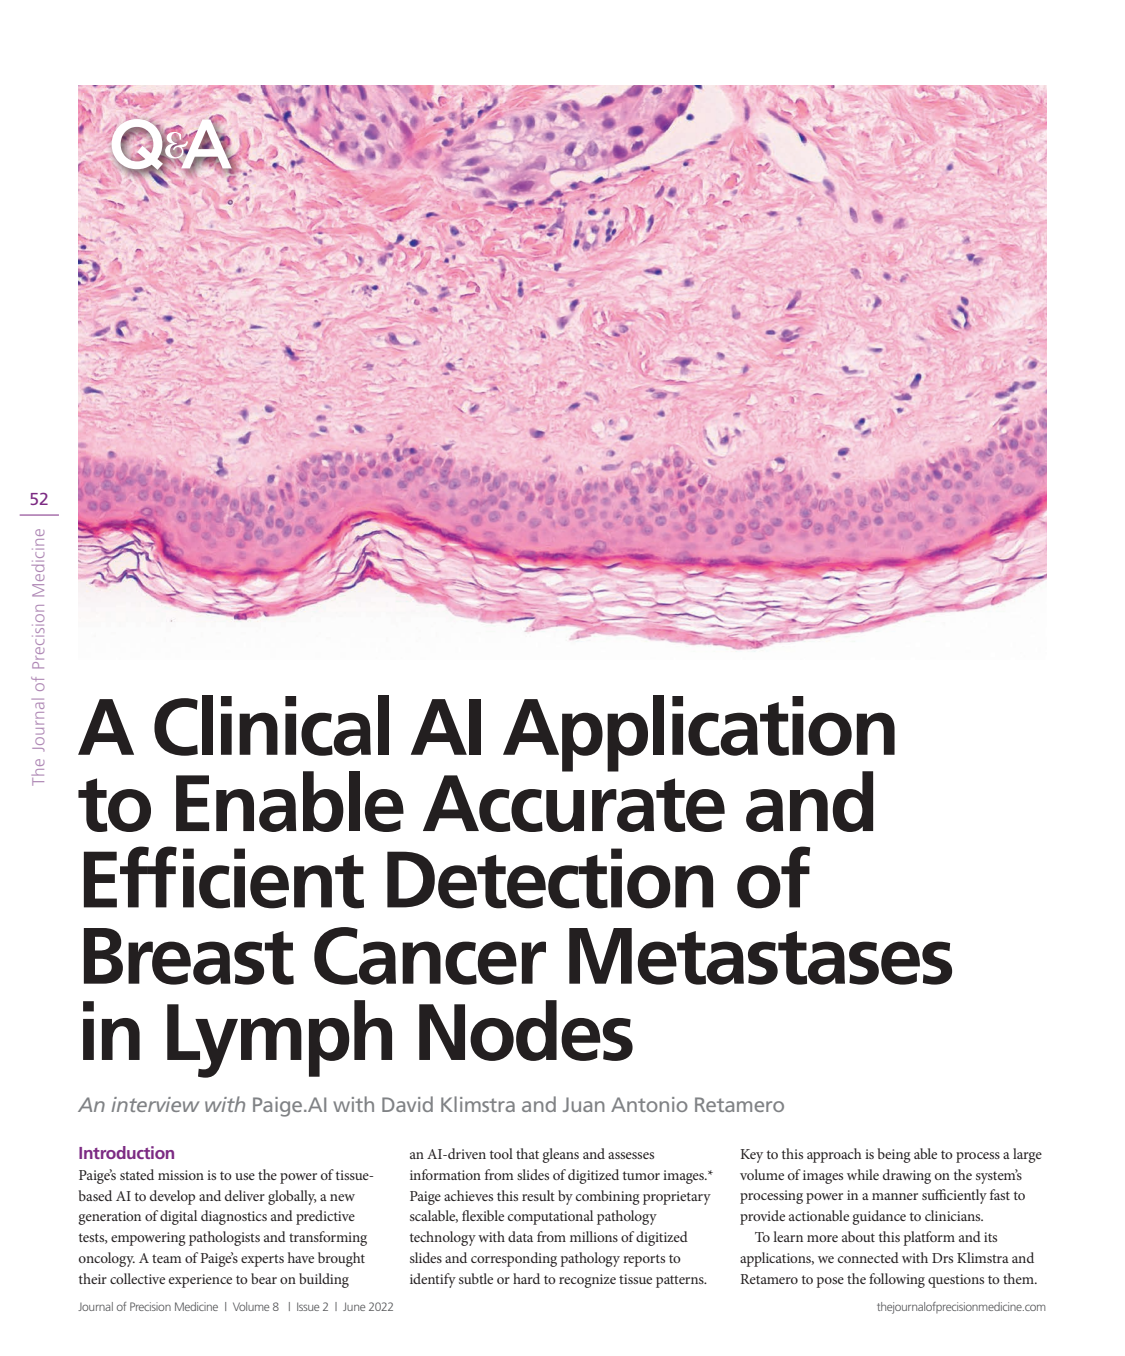 The image size is (1125, 1356). I want to click on Detection, so click(550, 878).
